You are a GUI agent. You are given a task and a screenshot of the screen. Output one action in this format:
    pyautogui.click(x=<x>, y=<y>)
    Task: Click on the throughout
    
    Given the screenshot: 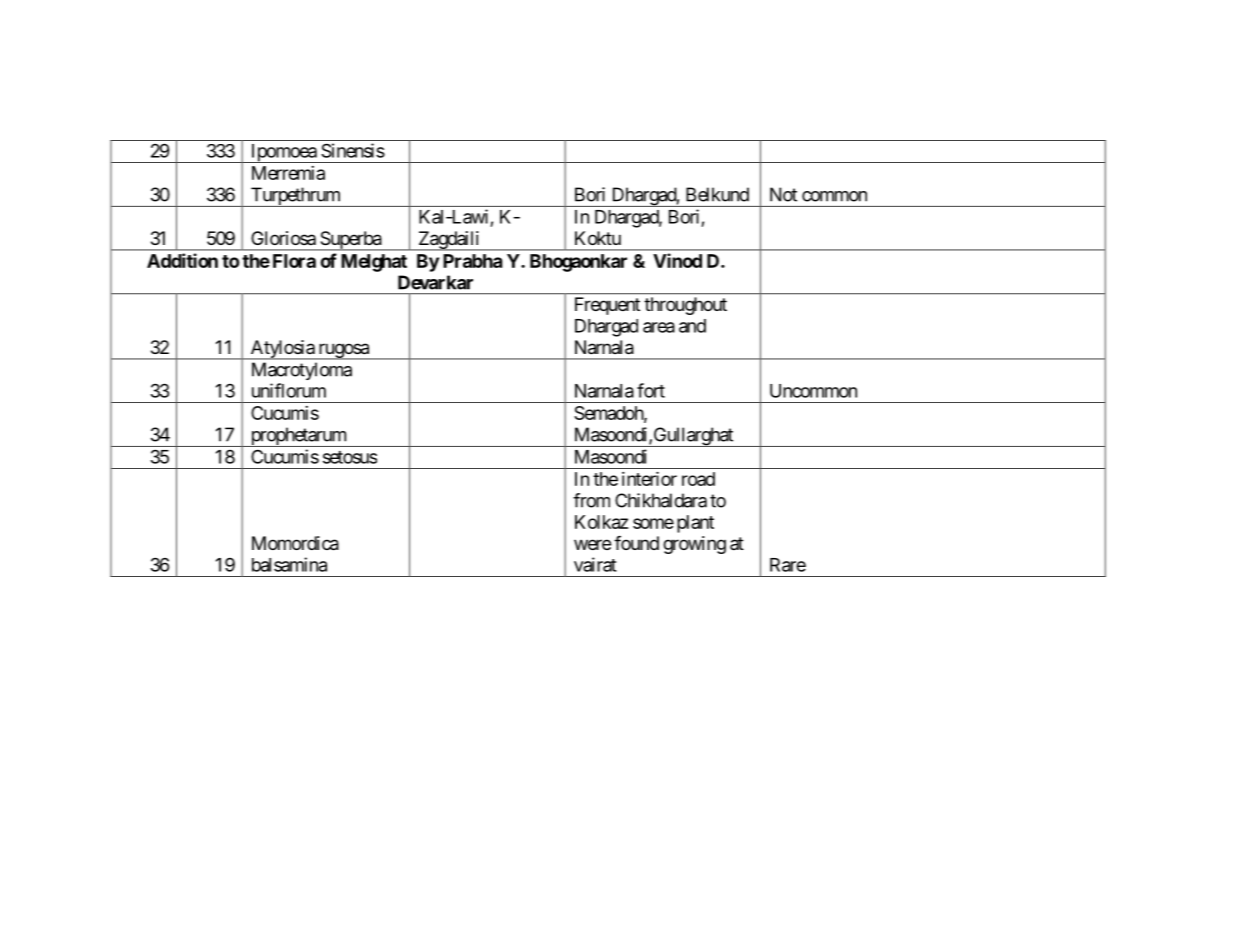 What is the action you would take?
    pyautogui.click(x=685, y=306)
